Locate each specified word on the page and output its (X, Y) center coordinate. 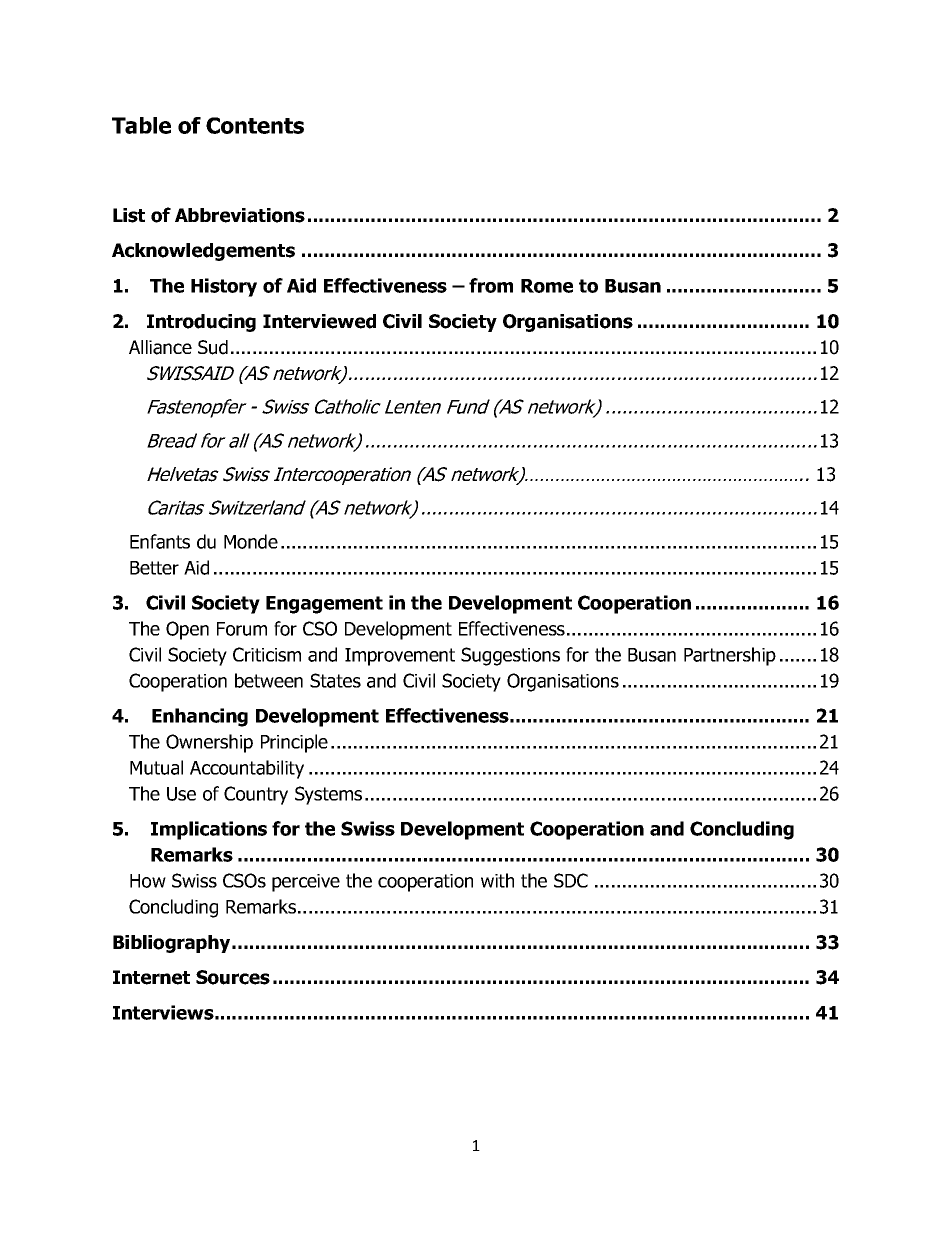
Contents (255, 125)
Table (141, 125)
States (335, 680)
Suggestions (510, 656)
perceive (306, 883)
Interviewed (319, 321)
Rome (547, 286)
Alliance (160, 347)
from (491, 285)
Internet (151, 977)
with (497, 880)
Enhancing (200, 717)
